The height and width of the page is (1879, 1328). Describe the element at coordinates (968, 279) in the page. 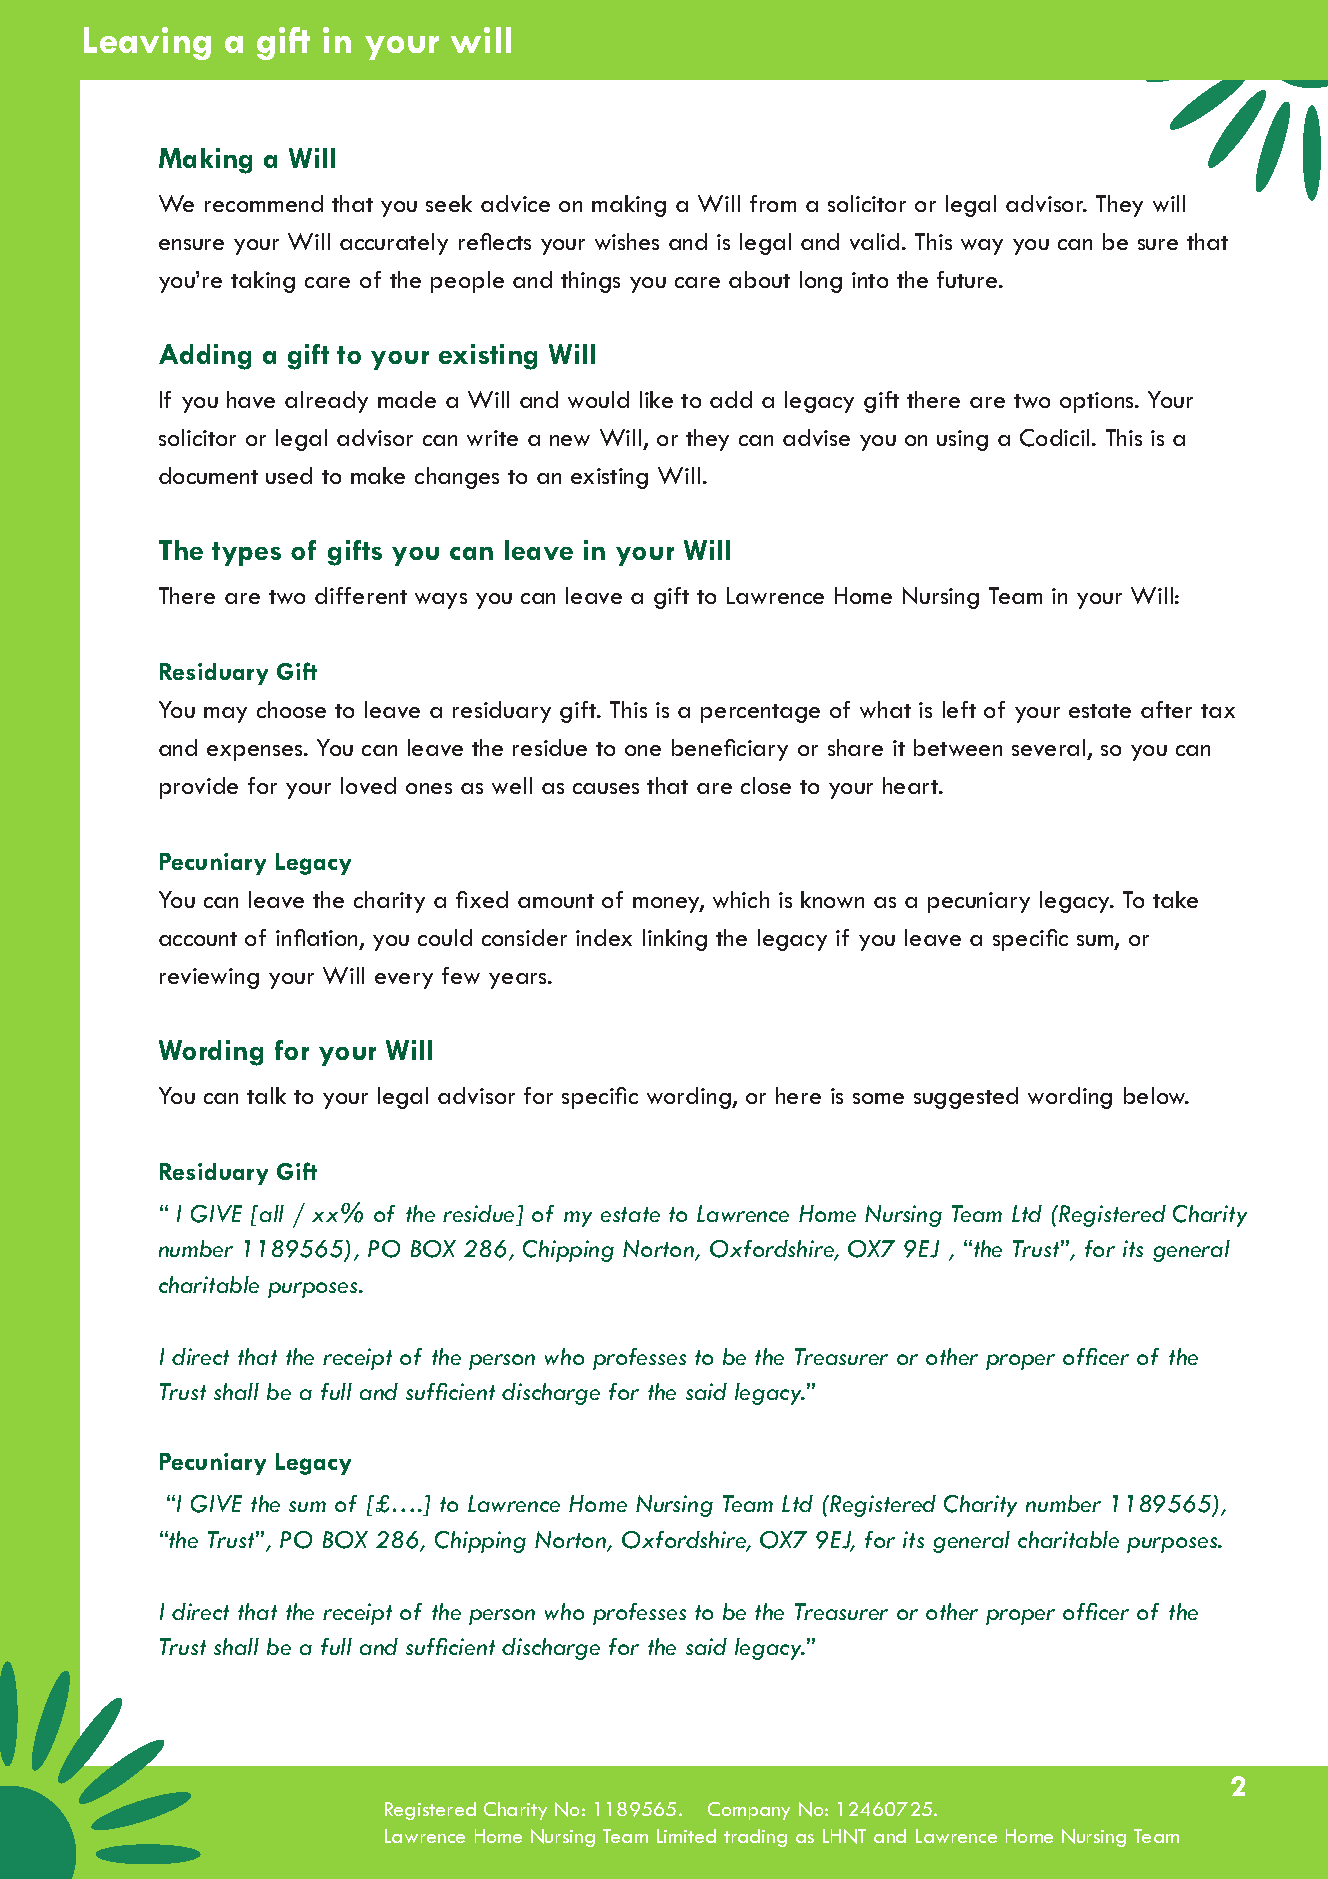

I see `future` at that location.
